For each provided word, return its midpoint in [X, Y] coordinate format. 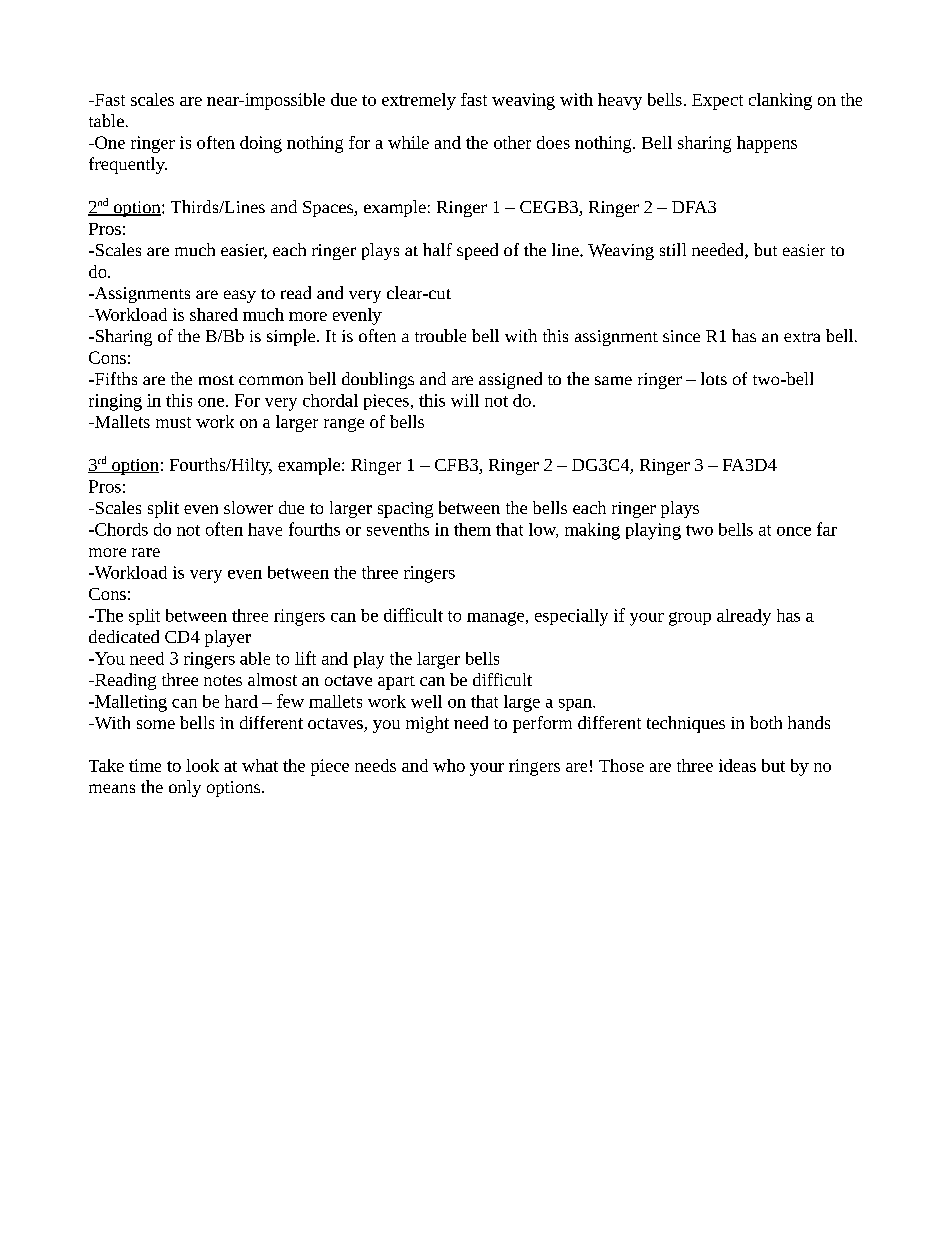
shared [214, 314]
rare [146, 552]
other [512, 142]
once [794, 531]
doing [261, 144]
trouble [440, 335]
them [472, 529]
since [681, 336]
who [449, 765]
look [202, 765]
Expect [717, 102]
